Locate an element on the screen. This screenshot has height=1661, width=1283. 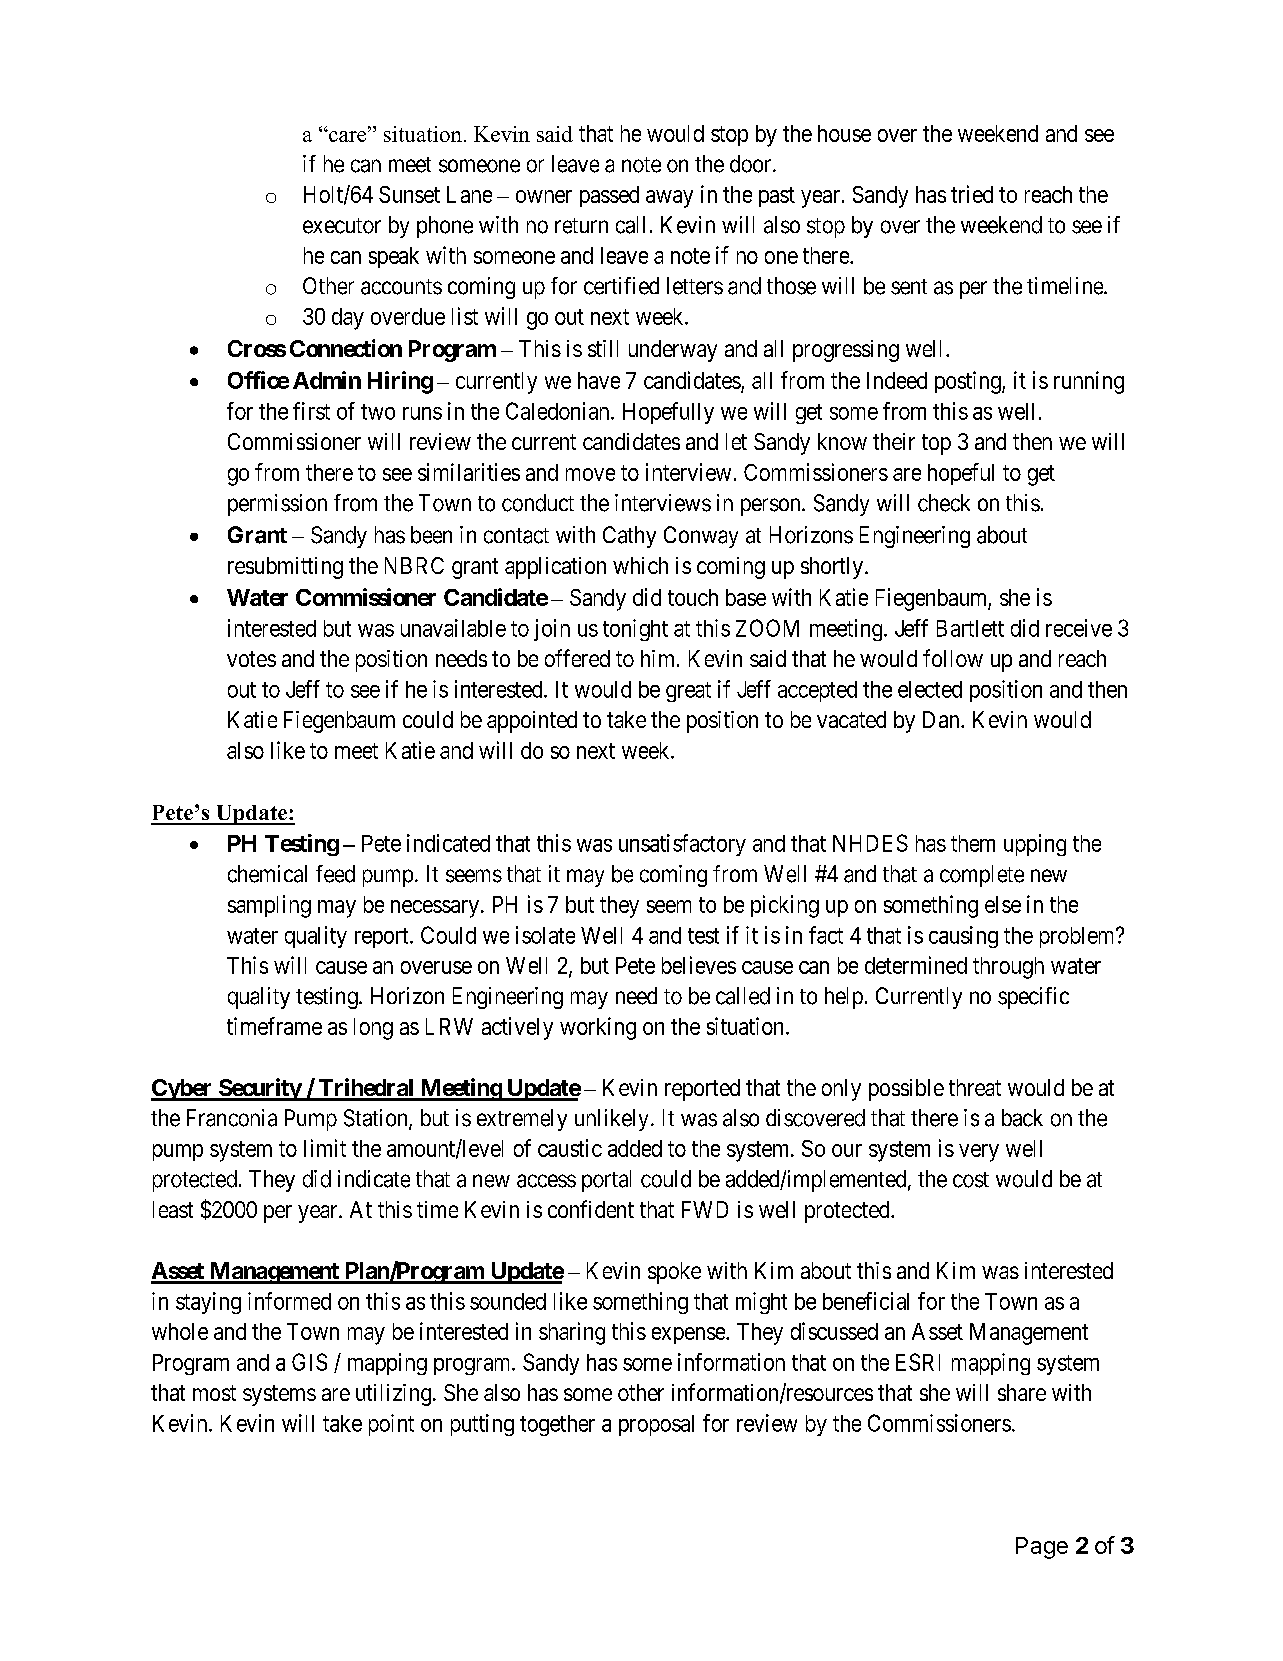
care is located at coordinates (348, 135).
